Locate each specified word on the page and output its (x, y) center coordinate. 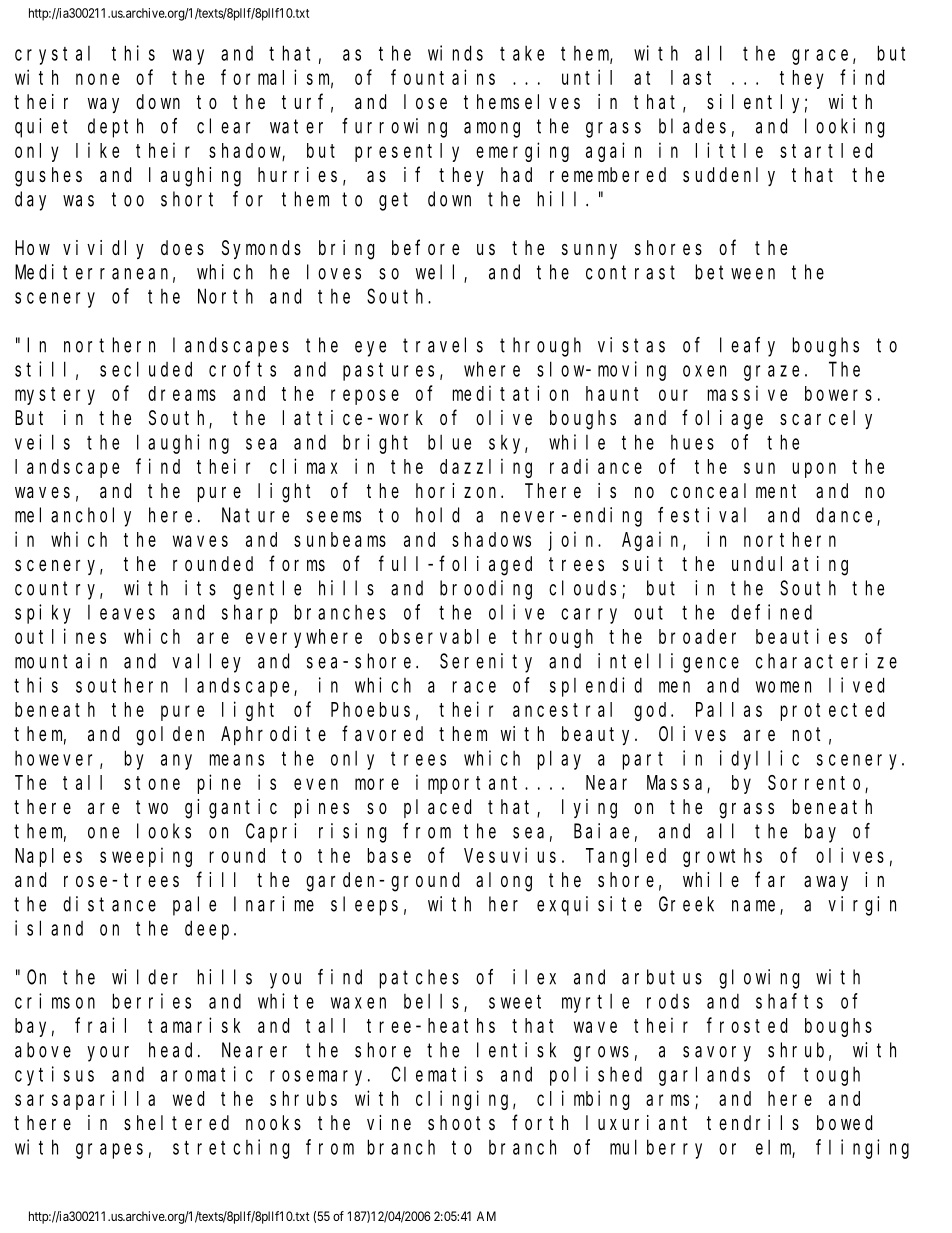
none (97, 79)
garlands (704, 1076)
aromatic (207, 1074)
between (735, 272)
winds (455, 53)
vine (389, 1122)
